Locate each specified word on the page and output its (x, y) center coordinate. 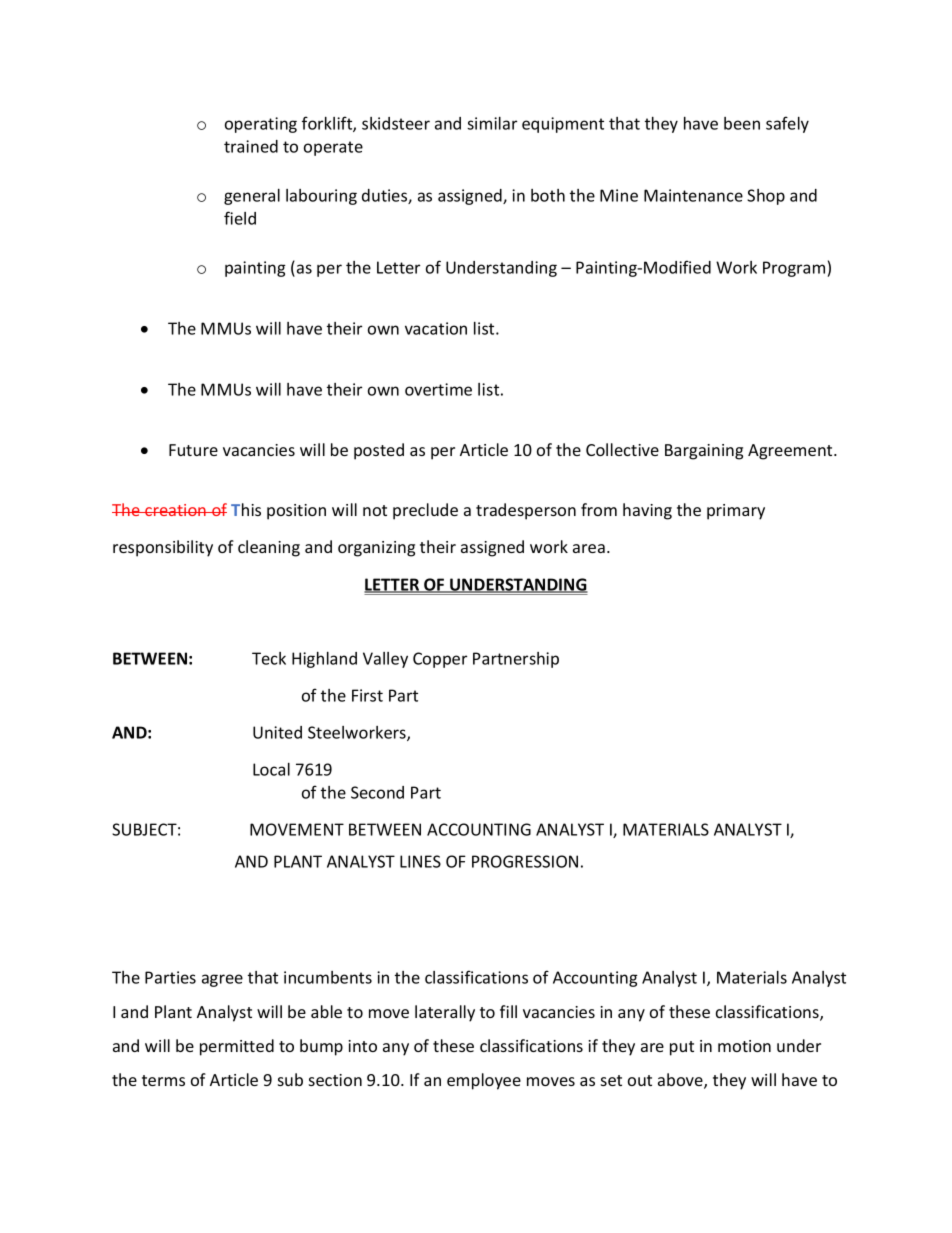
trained (251, 146)
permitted (237, 1047)
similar (492, 123)
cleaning (269, 548)
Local (271, 769)
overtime (438, 389)
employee (484, 1081)
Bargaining (704, 452)
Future (193, 450)
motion (744, 1046)
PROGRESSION (525, 861)
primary (736, 512)
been (742, 123)
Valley (385, 660)
